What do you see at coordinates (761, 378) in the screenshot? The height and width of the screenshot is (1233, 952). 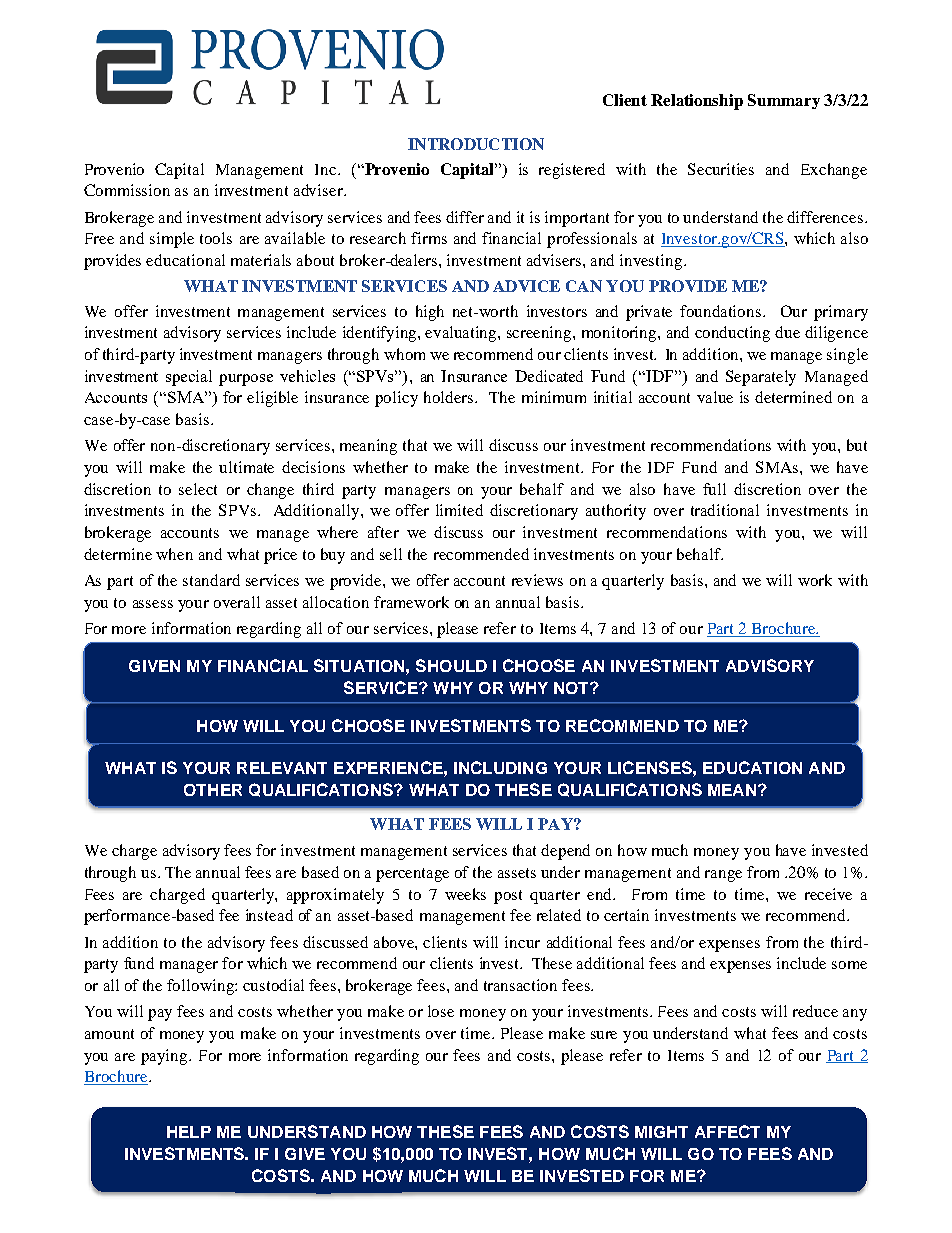 I see `Separately` at bounding box center [761, 378].
